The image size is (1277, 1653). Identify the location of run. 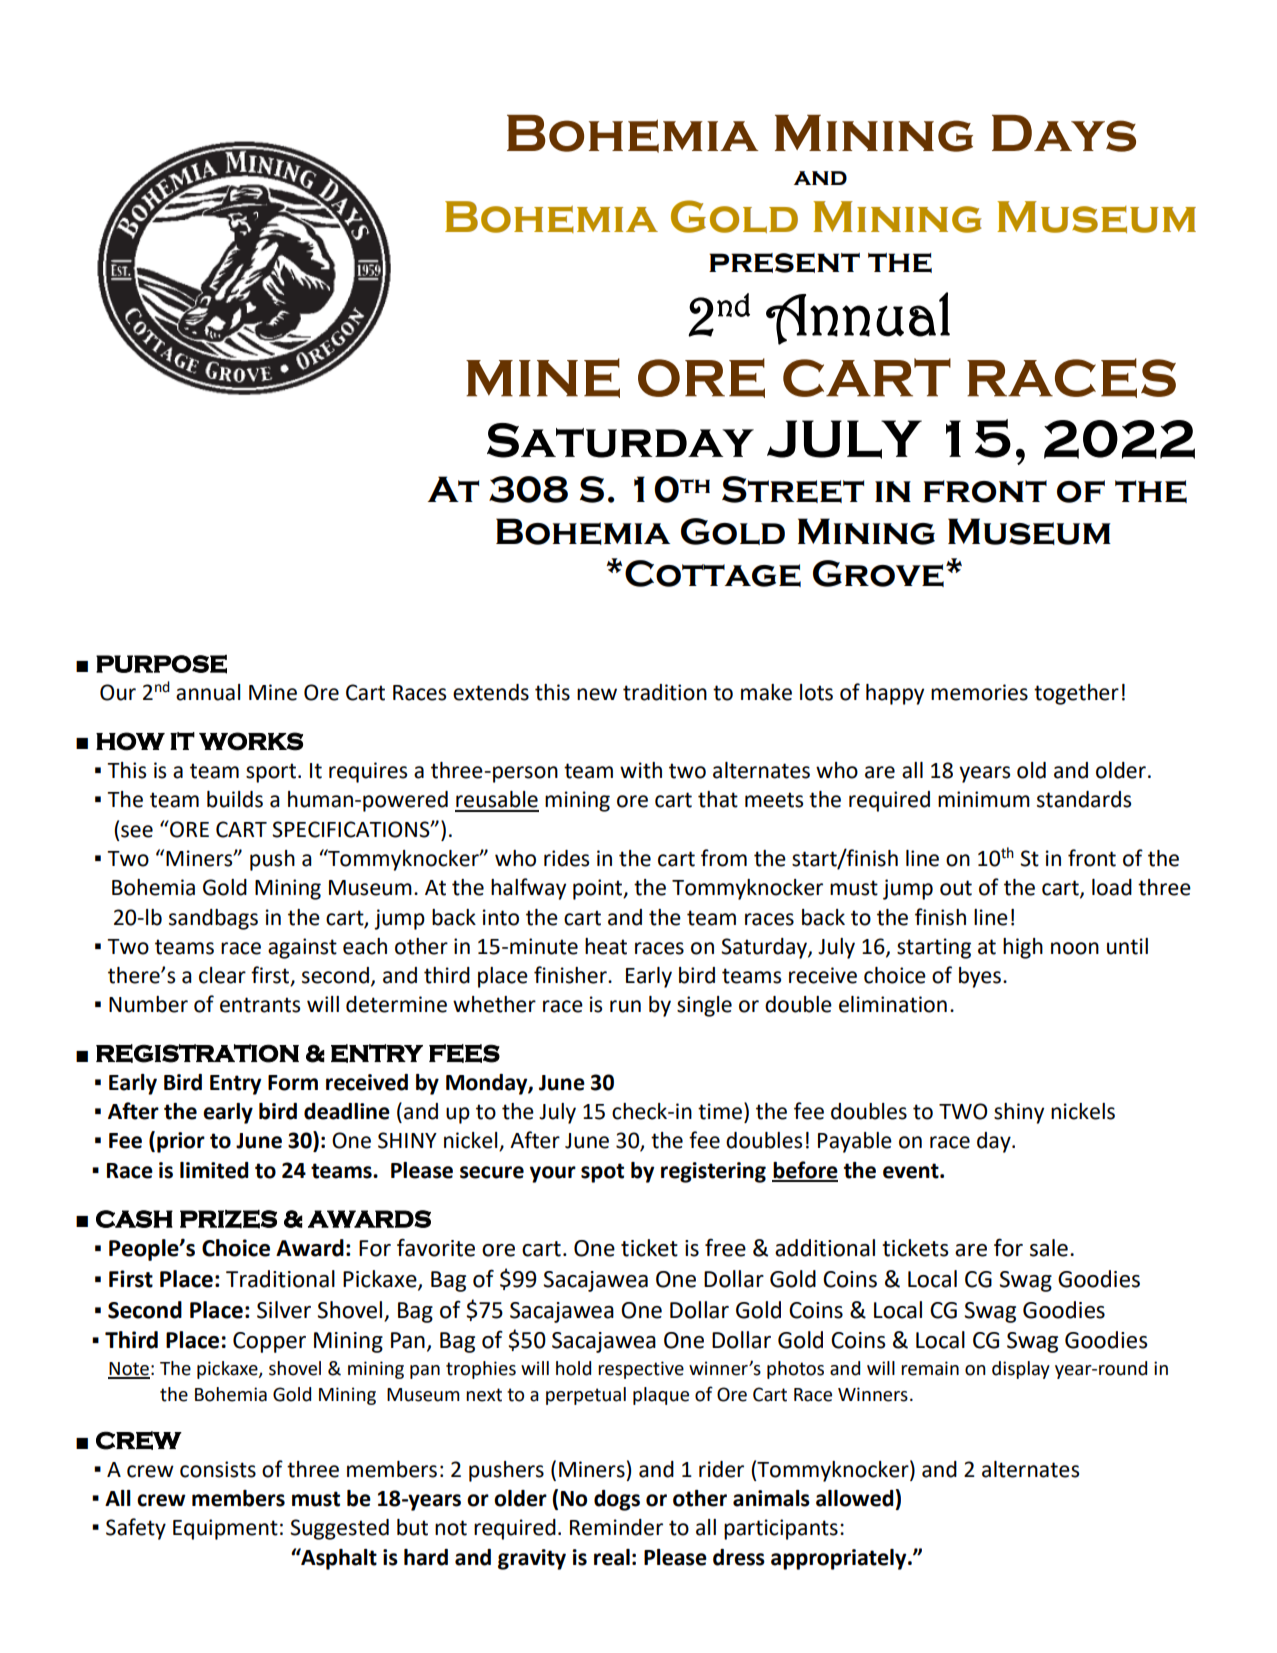
(625, 1006).
